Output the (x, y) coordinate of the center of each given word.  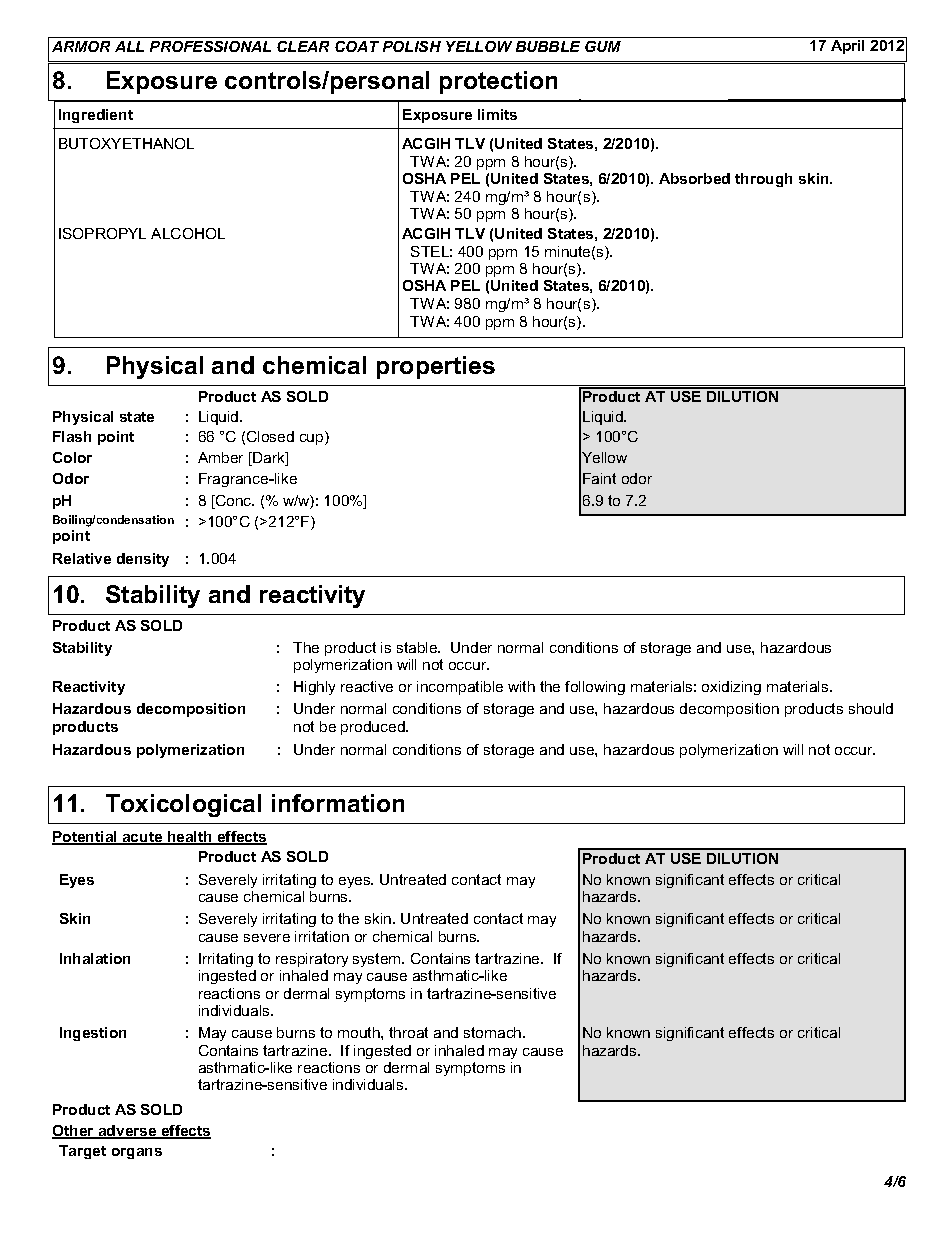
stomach (494, 1032)
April (847, 47)
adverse (127, 1132)
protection (498, 82)
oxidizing (731, 688)
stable (418, 647)
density (143, 560)
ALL (129, 46)
